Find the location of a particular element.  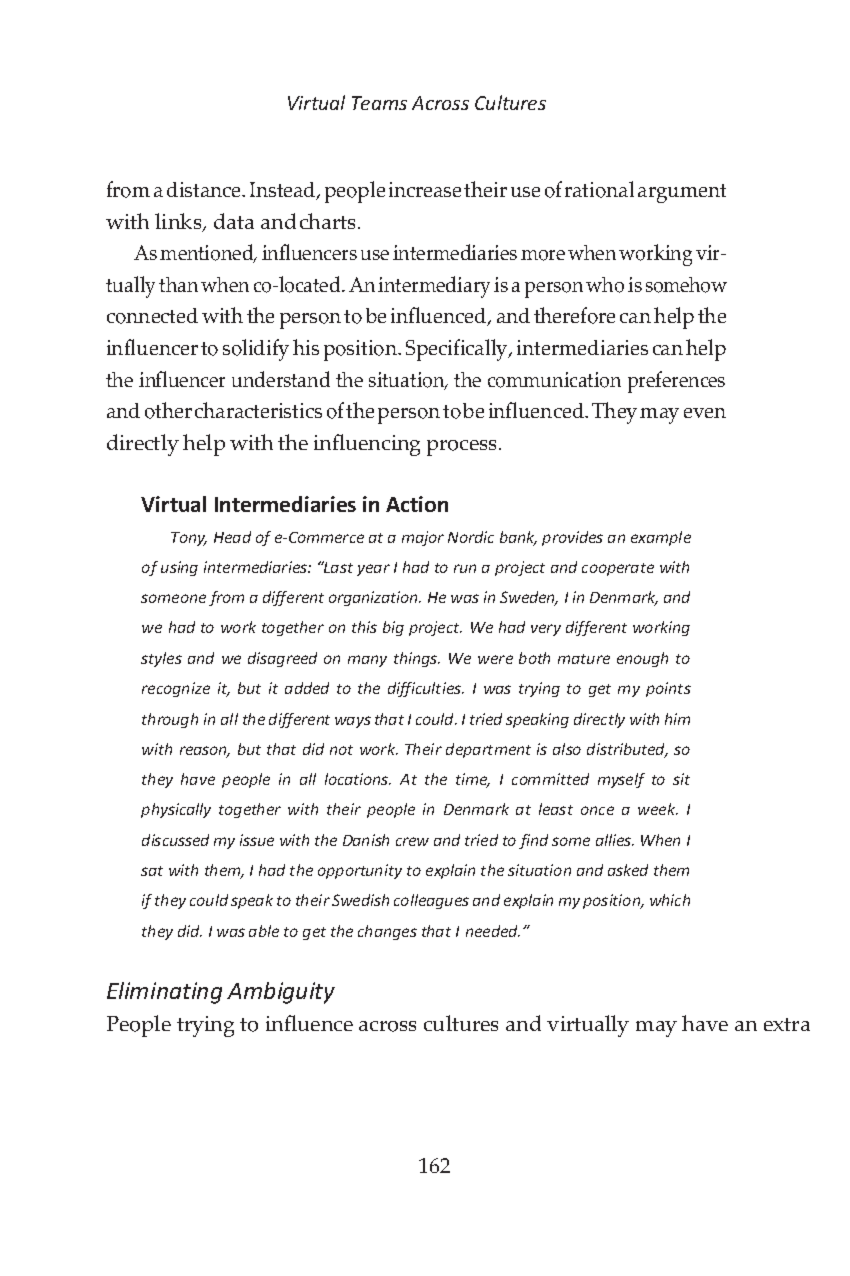

needed is located at coordinates (493, 931).
